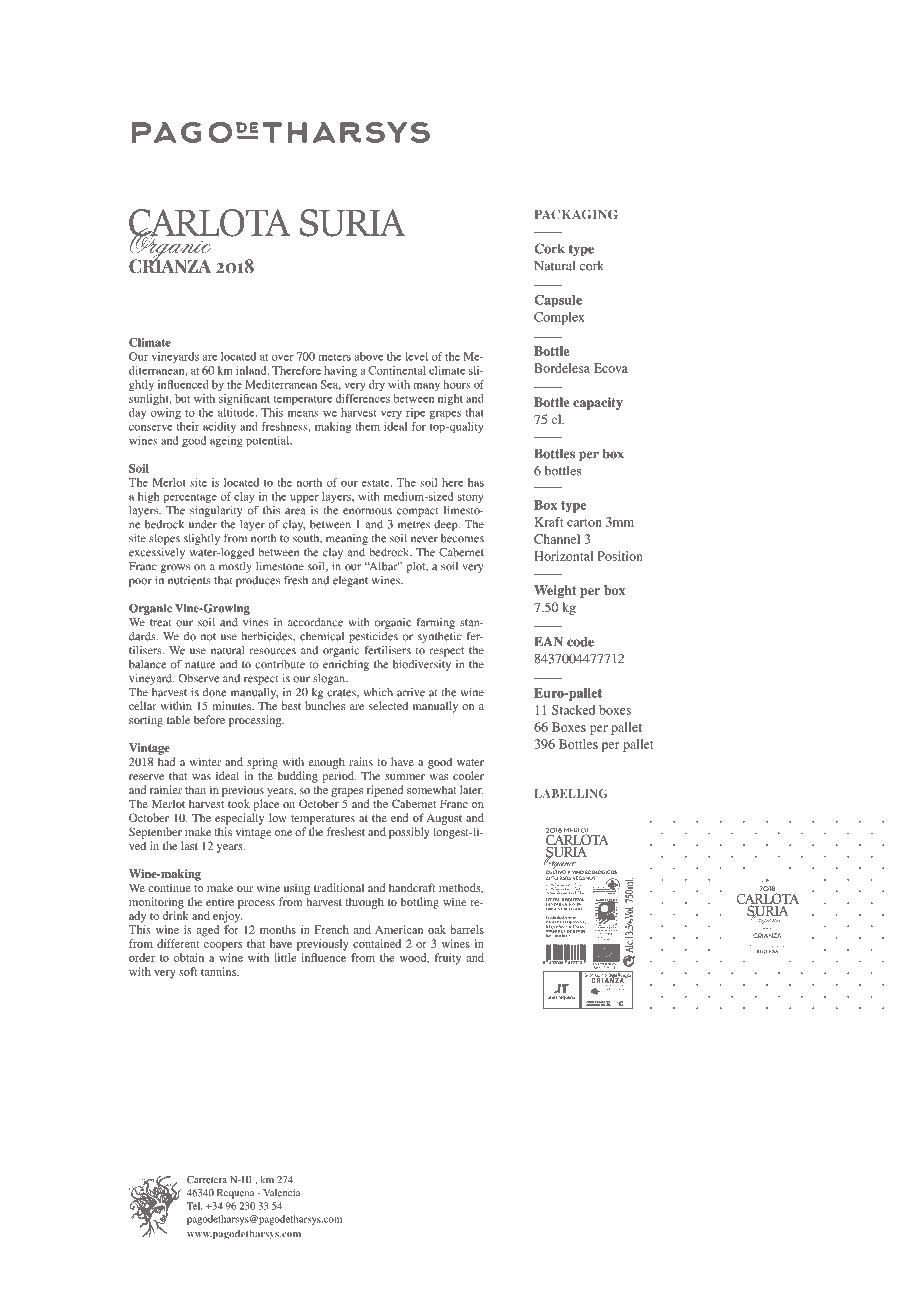 This image has width=924, height=1308. What do you see at coordinates (549, 522) in the image?
I see `Kraft` at bounding box center [549, 522].
